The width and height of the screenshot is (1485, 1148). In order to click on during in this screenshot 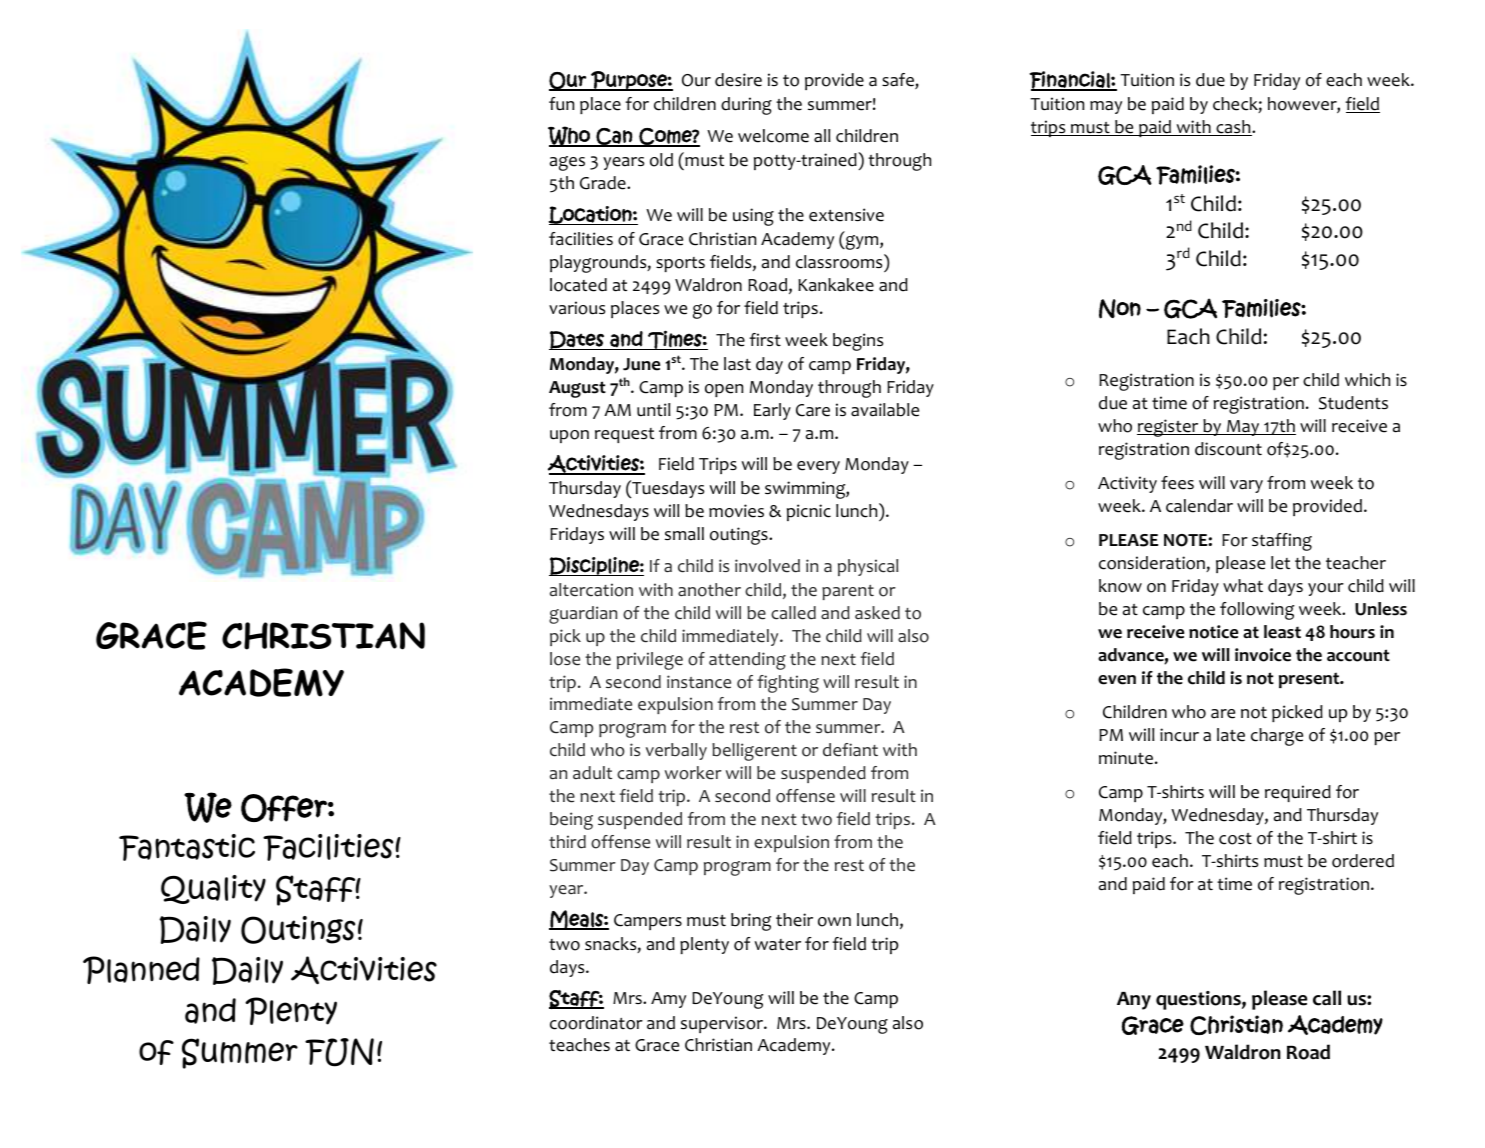, I will do `click(746, 106)`.
